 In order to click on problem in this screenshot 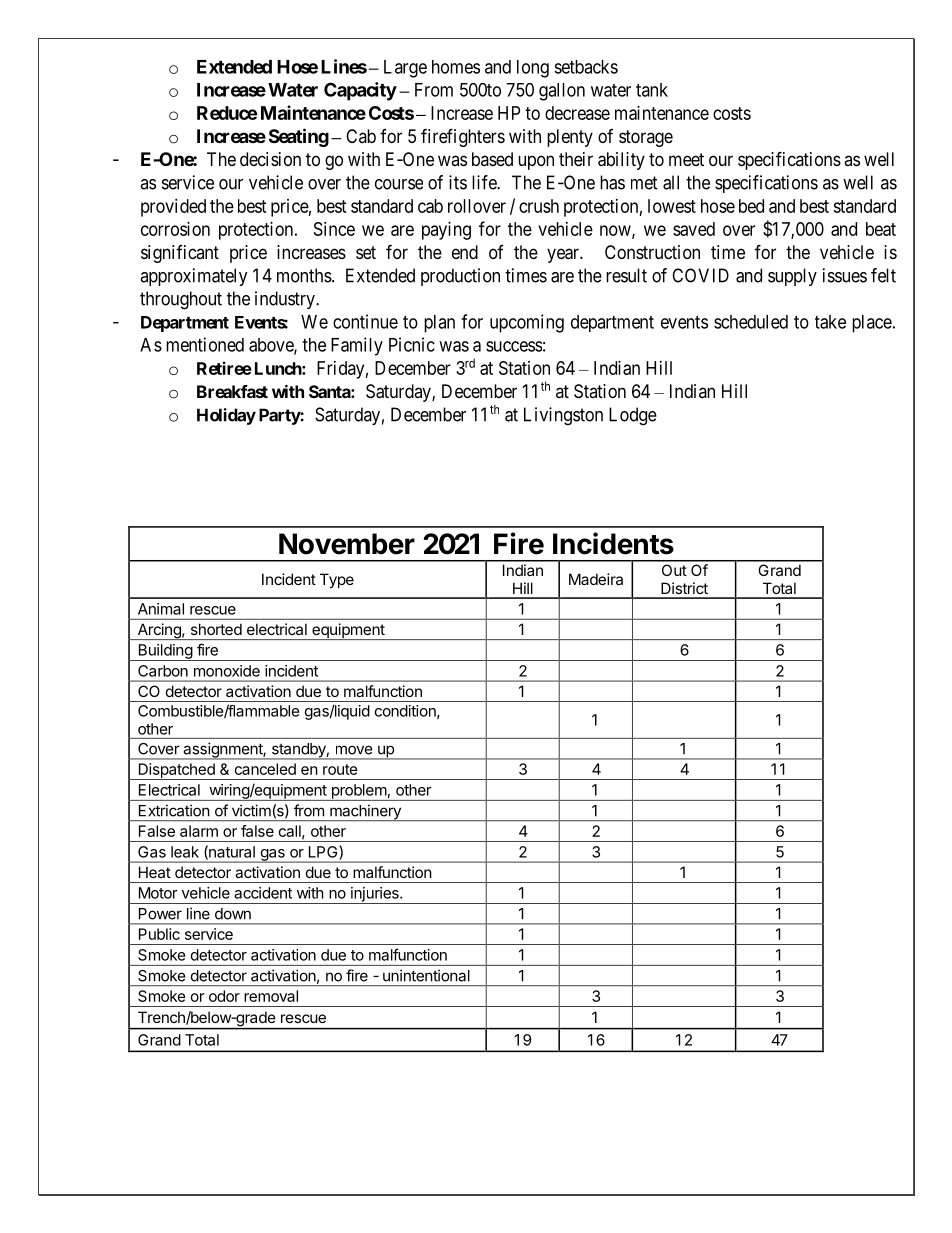, I will do `click(358, 792)`.
